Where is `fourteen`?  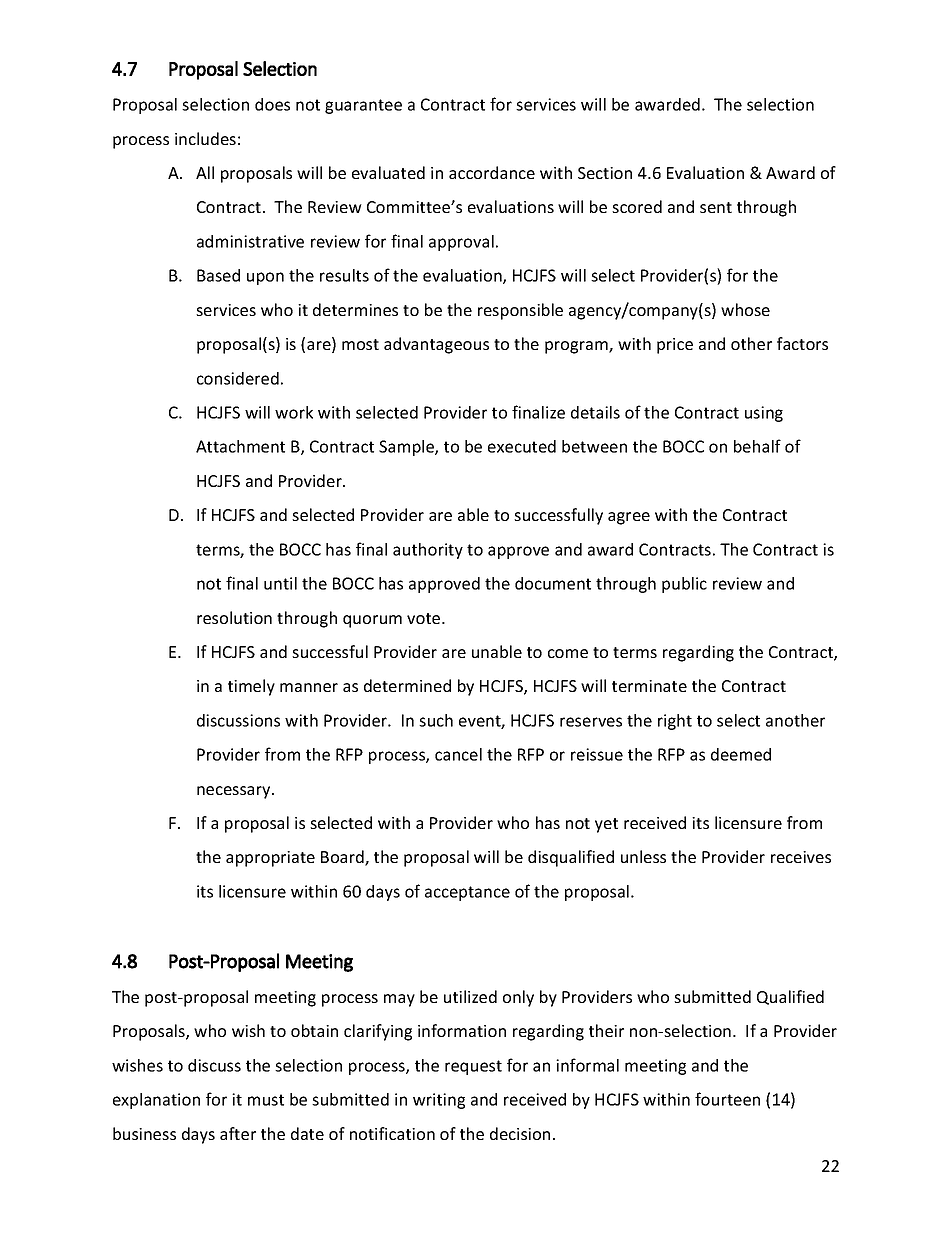
fourteen is located at coordinates (727, 1099).
